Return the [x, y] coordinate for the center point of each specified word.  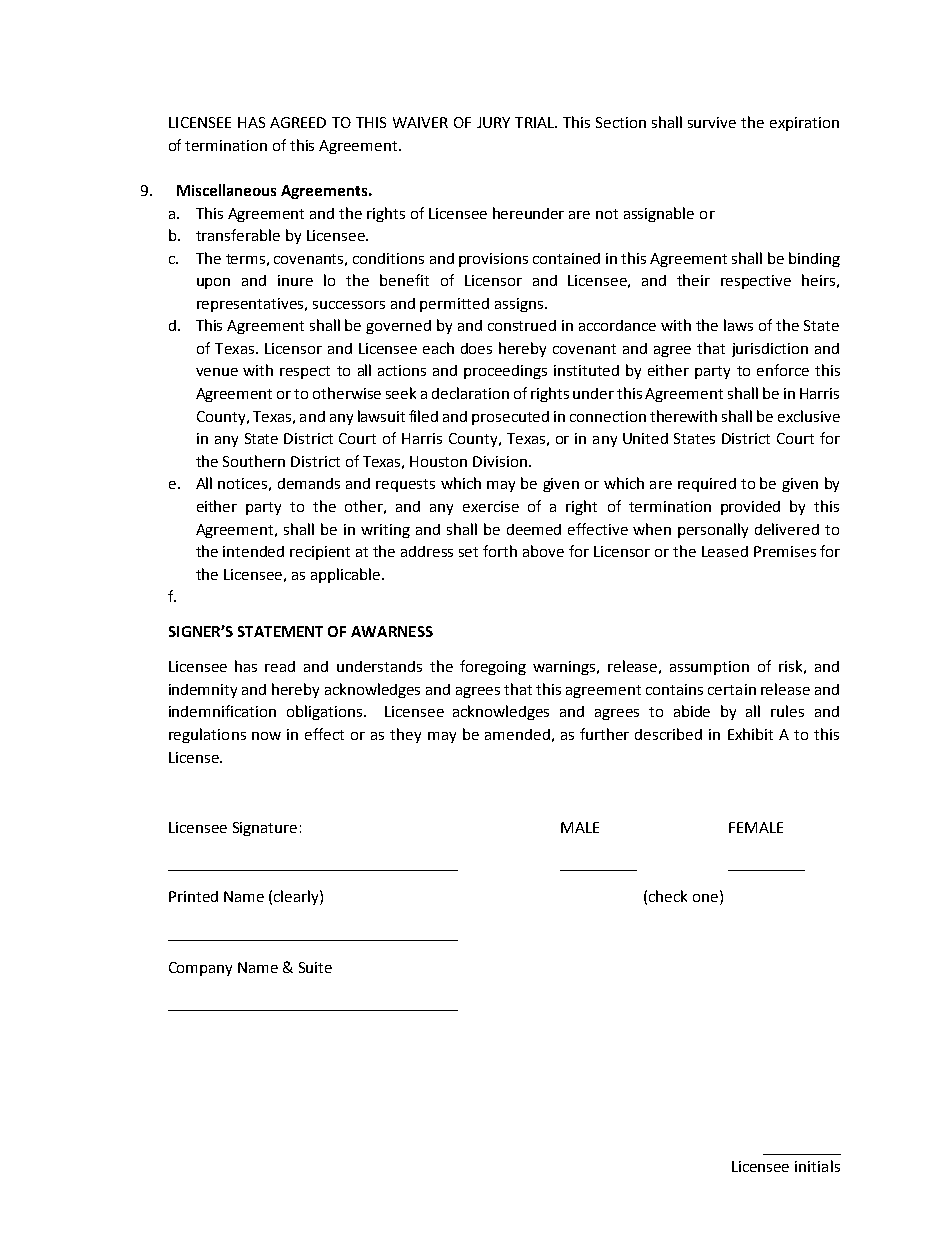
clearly [297, 897]
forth [500, 551]
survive [712, 122]
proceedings [505, 372]
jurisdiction [770, 350]
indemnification [222, 711]
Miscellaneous [226, 190]
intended [253, 551]
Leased [725, 551]
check [668, 896]
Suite [315, 967]
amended [517, 734]
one [705, 898]
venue [217, 372]
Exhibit [750, 734]
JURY [493, 122]
